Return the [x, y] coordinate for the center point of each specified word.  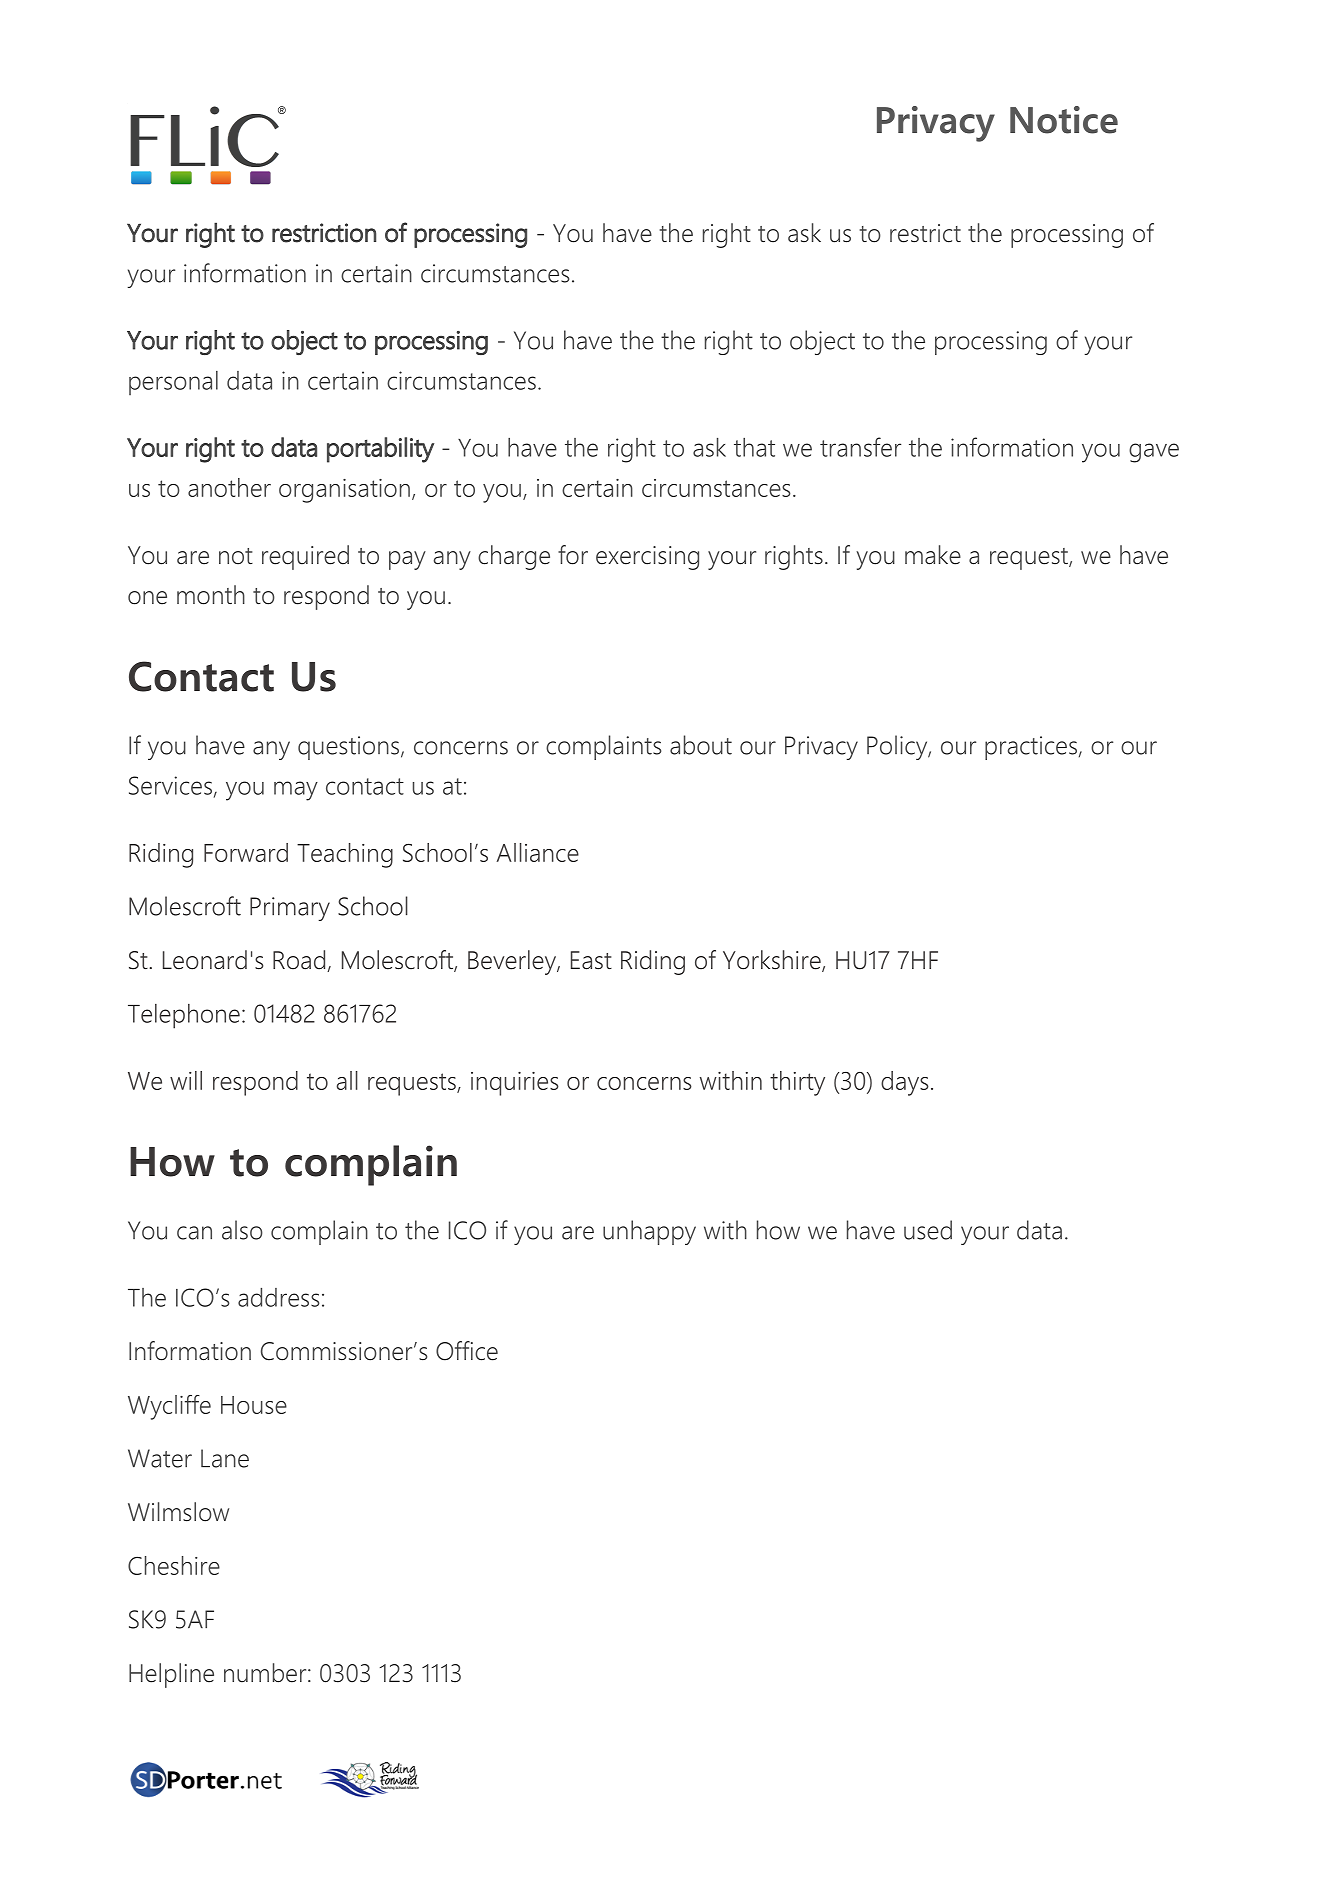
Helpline [171, 1675]
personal [173, 383]
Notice [1064, 120]
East [591, 960]
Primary [290, 909]
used [928, 1230]
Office [467, 1351]
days [905, 1083]
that [754, 447]
